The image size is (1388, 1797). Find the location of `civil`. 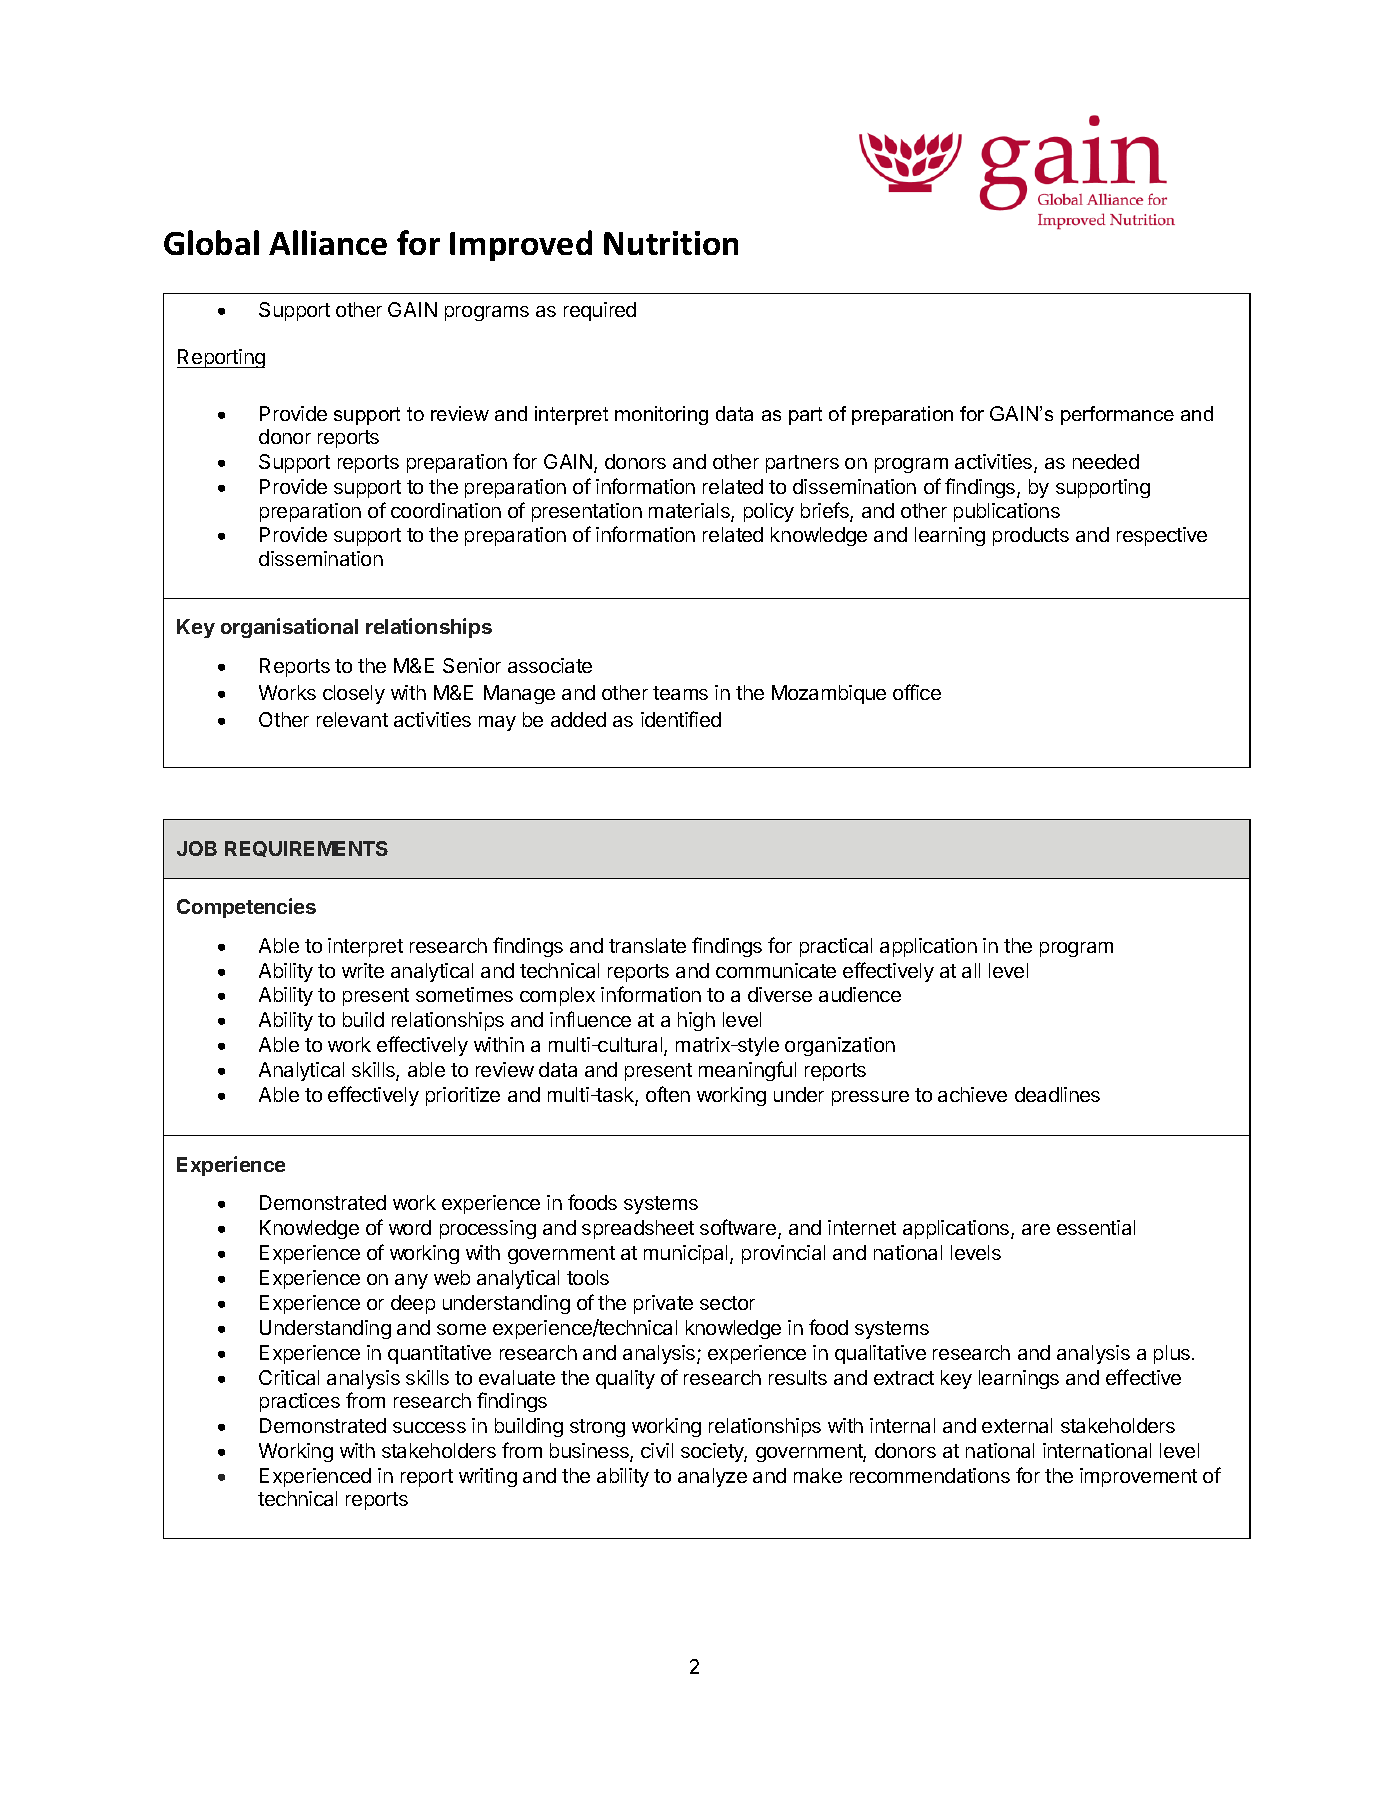

civil is located at coordinates (657, 1450).
